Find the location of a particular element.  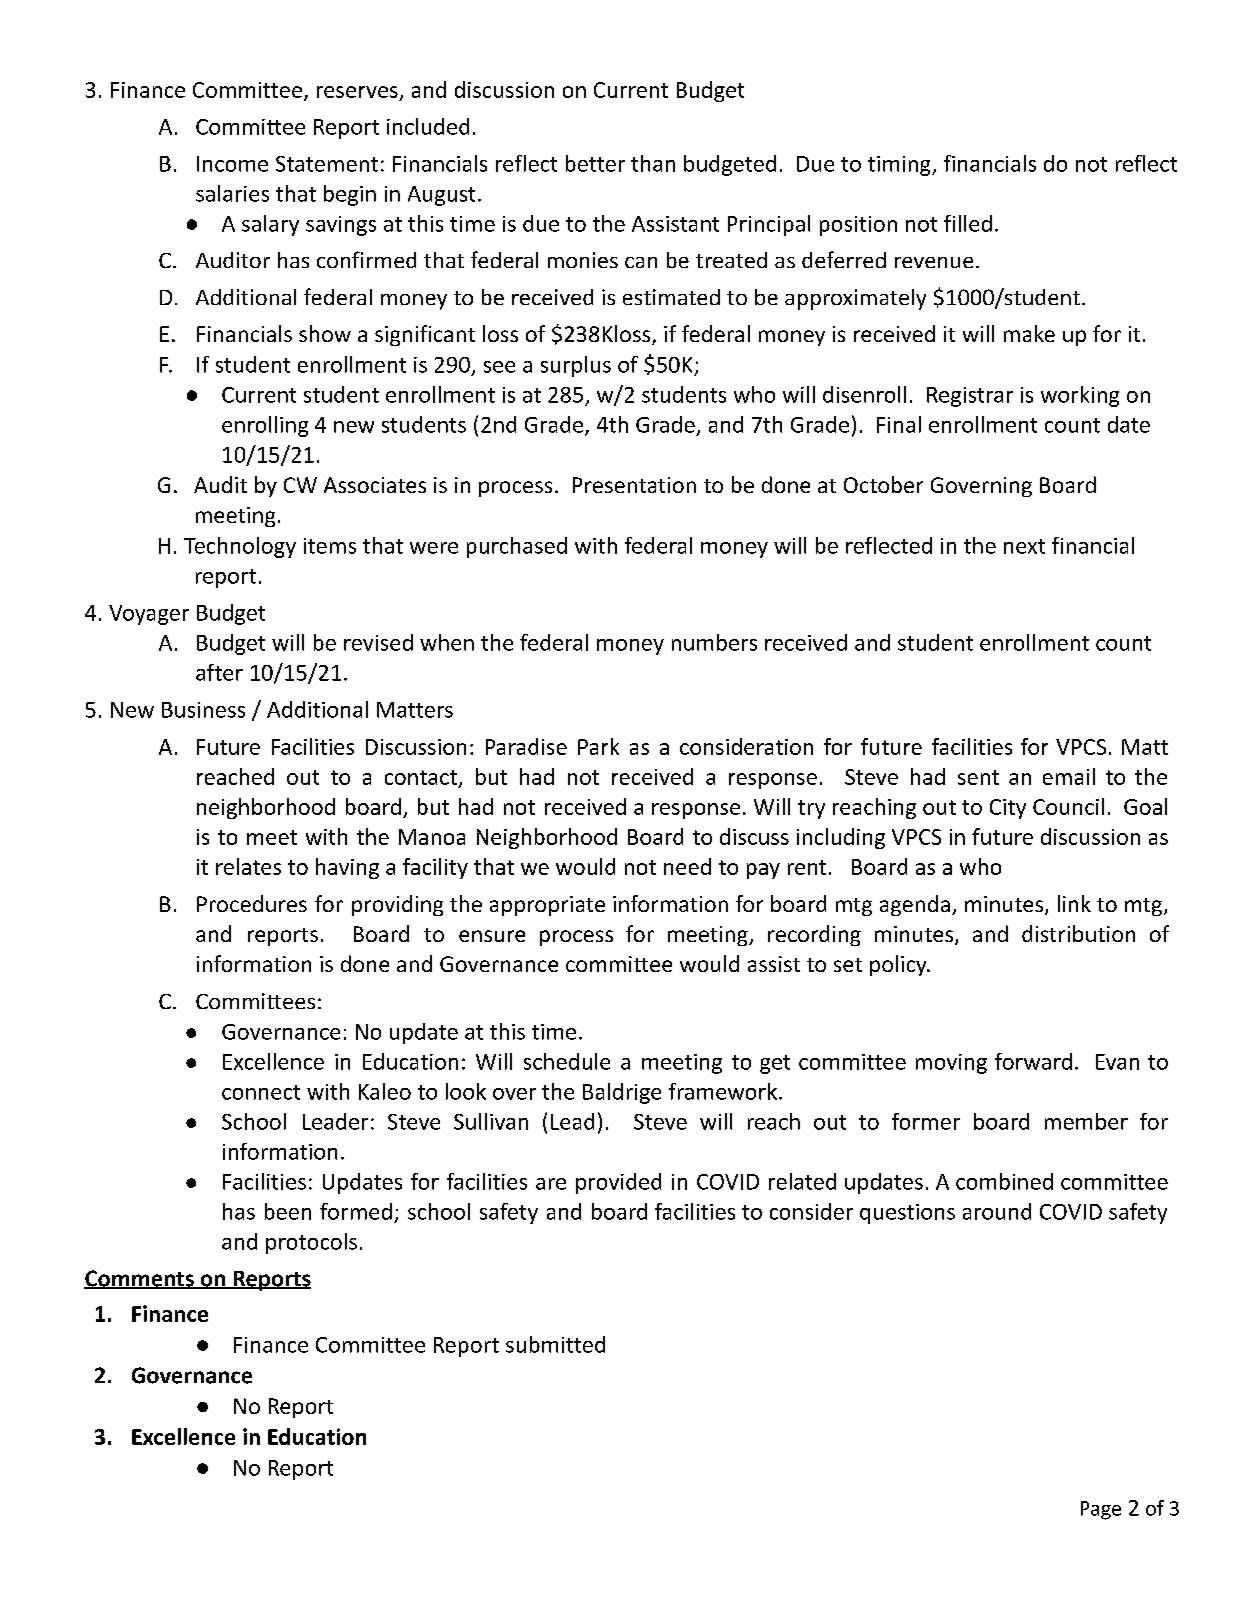

schedule is located at coordinates (567, 1061).
